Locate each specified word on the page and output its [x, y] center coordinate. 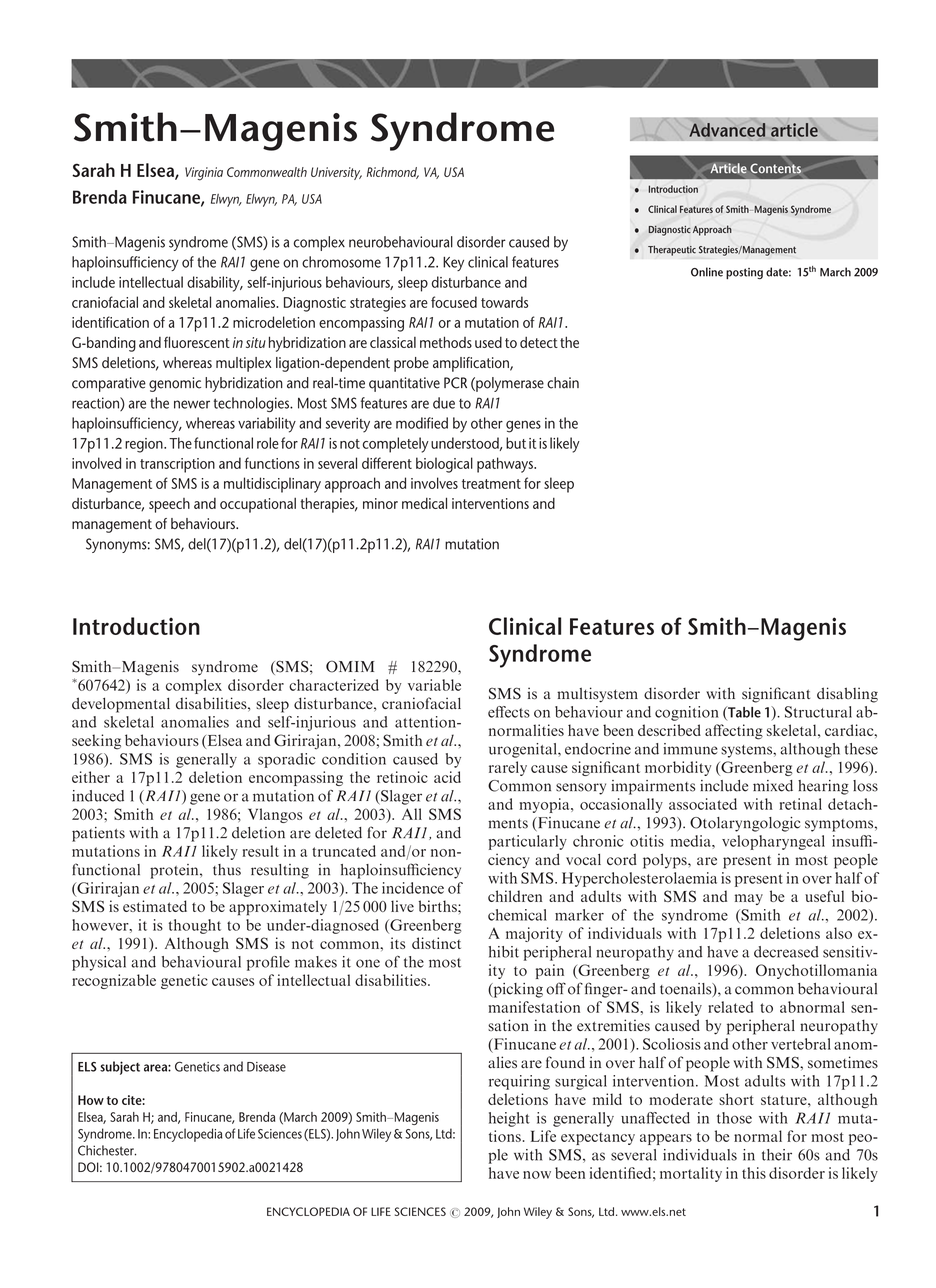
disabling [847, 695]
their [777, 1155]
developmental [121, 705]
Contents [775, 168]
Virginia [204, 174]
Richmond [393, 173]
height [509, 1119]
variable [434, 685]
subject [120, 1068]
